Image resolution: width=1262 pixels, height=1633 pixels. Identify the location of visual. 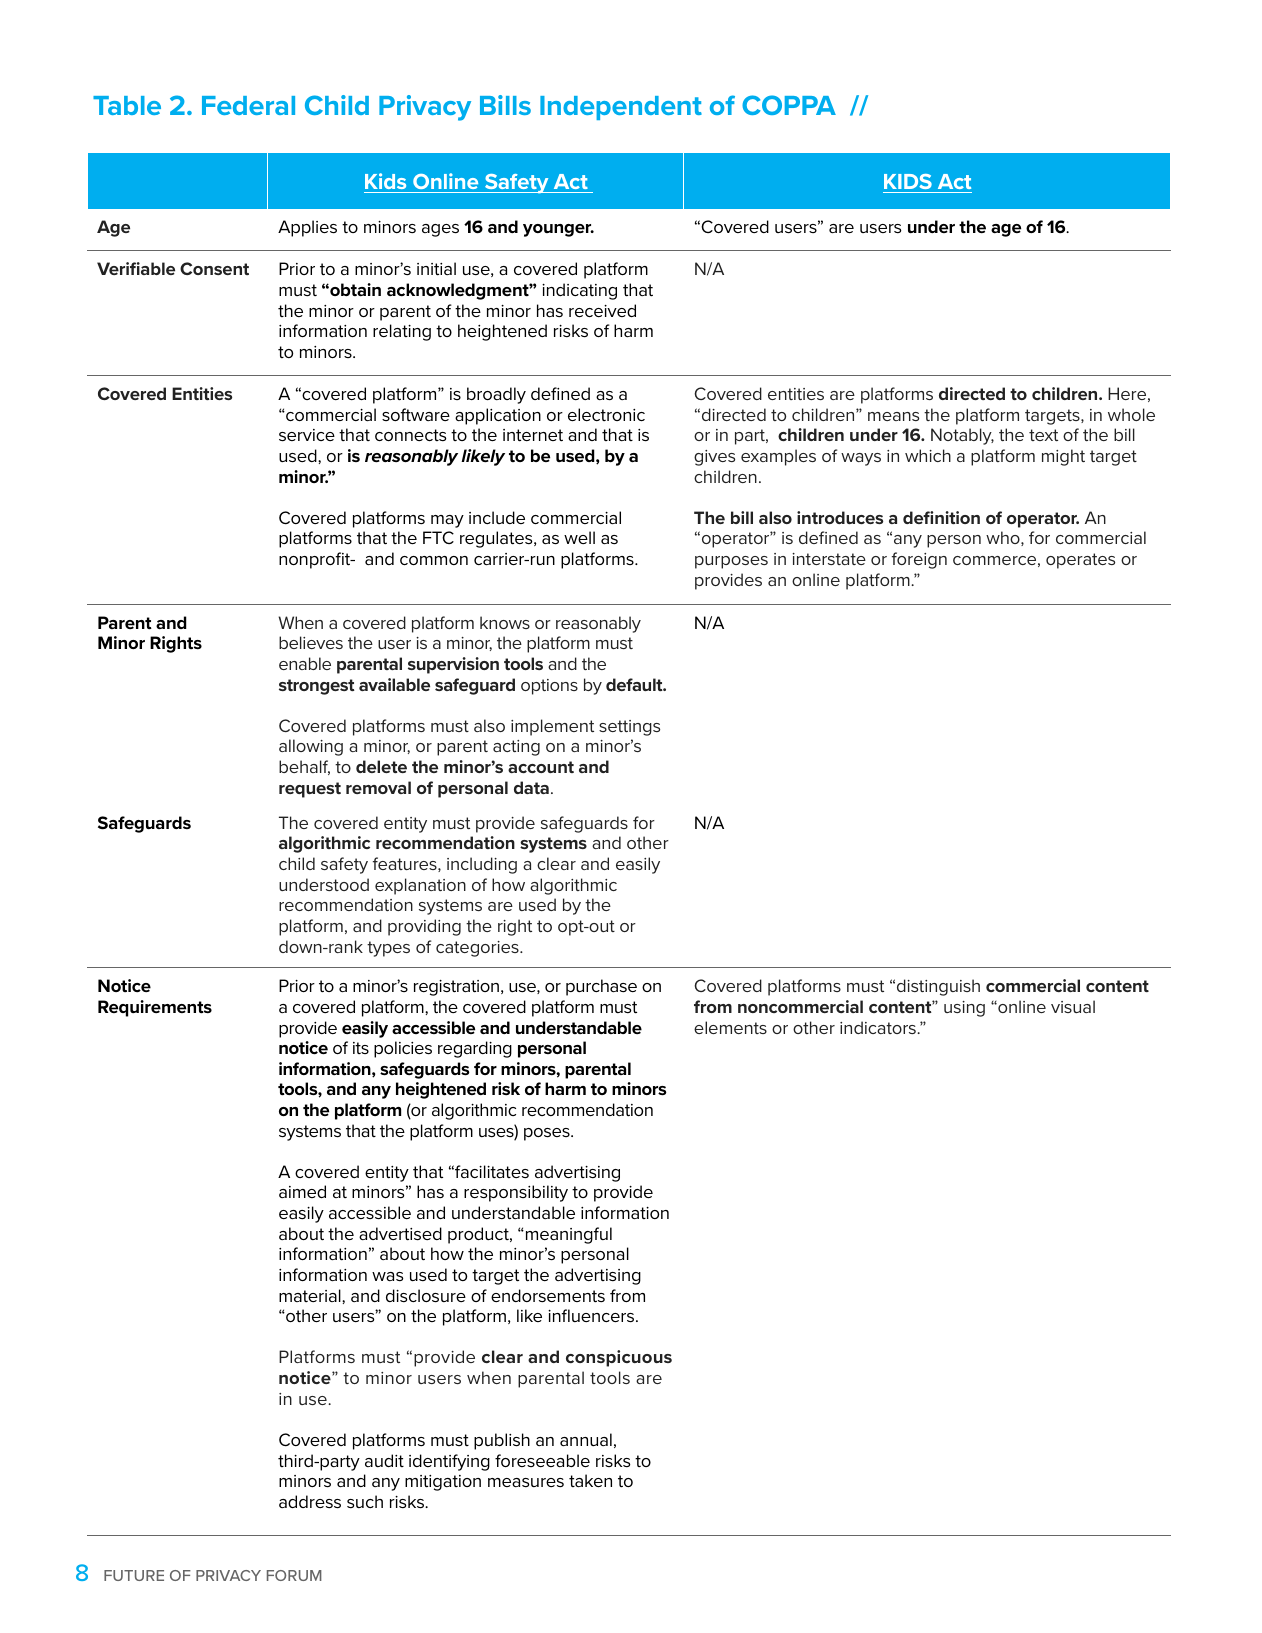
(1073, 1006).
